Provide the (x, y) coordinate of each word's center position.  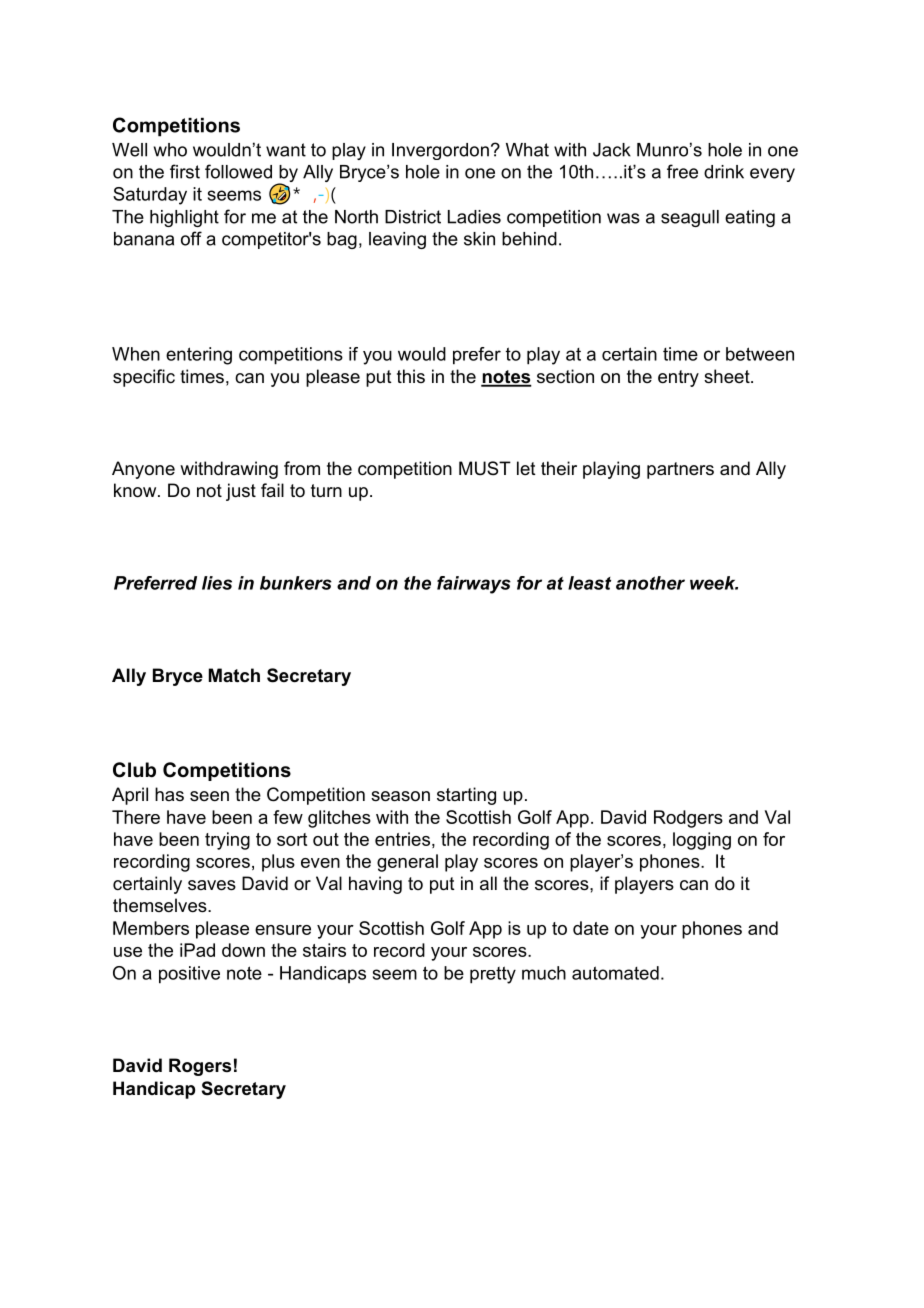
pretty (493, 975)
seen (209, 796)
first (185, 171)
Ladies (474, 217)
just (241, 492)
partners (680, 470)
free (682, 171)
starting (466, 796)
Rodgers (688, 819)
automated (615, 973)
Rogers (200, 1067)
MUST (485, 468)
